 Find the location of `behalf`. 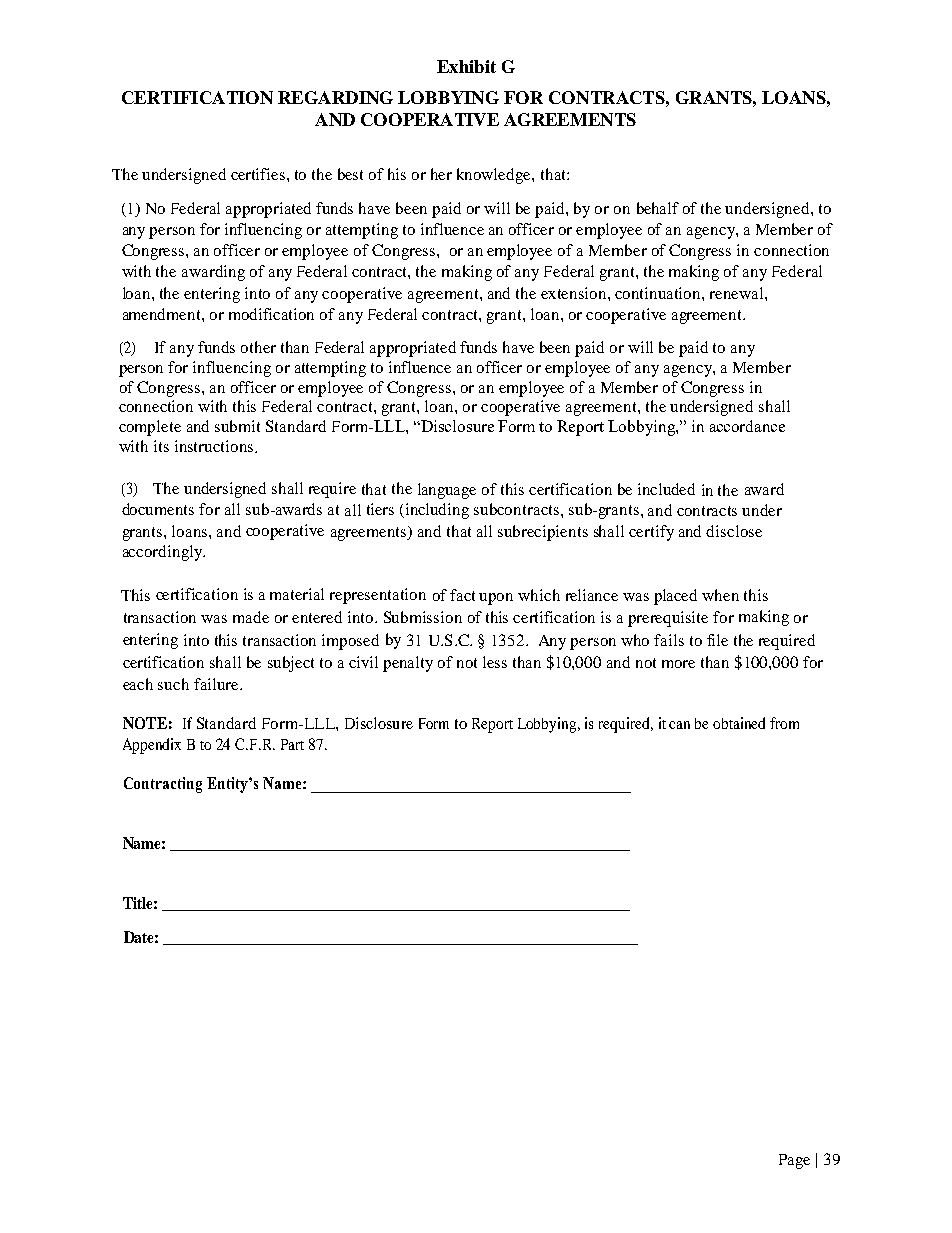

behalf is located at coordinates (658, 208).
